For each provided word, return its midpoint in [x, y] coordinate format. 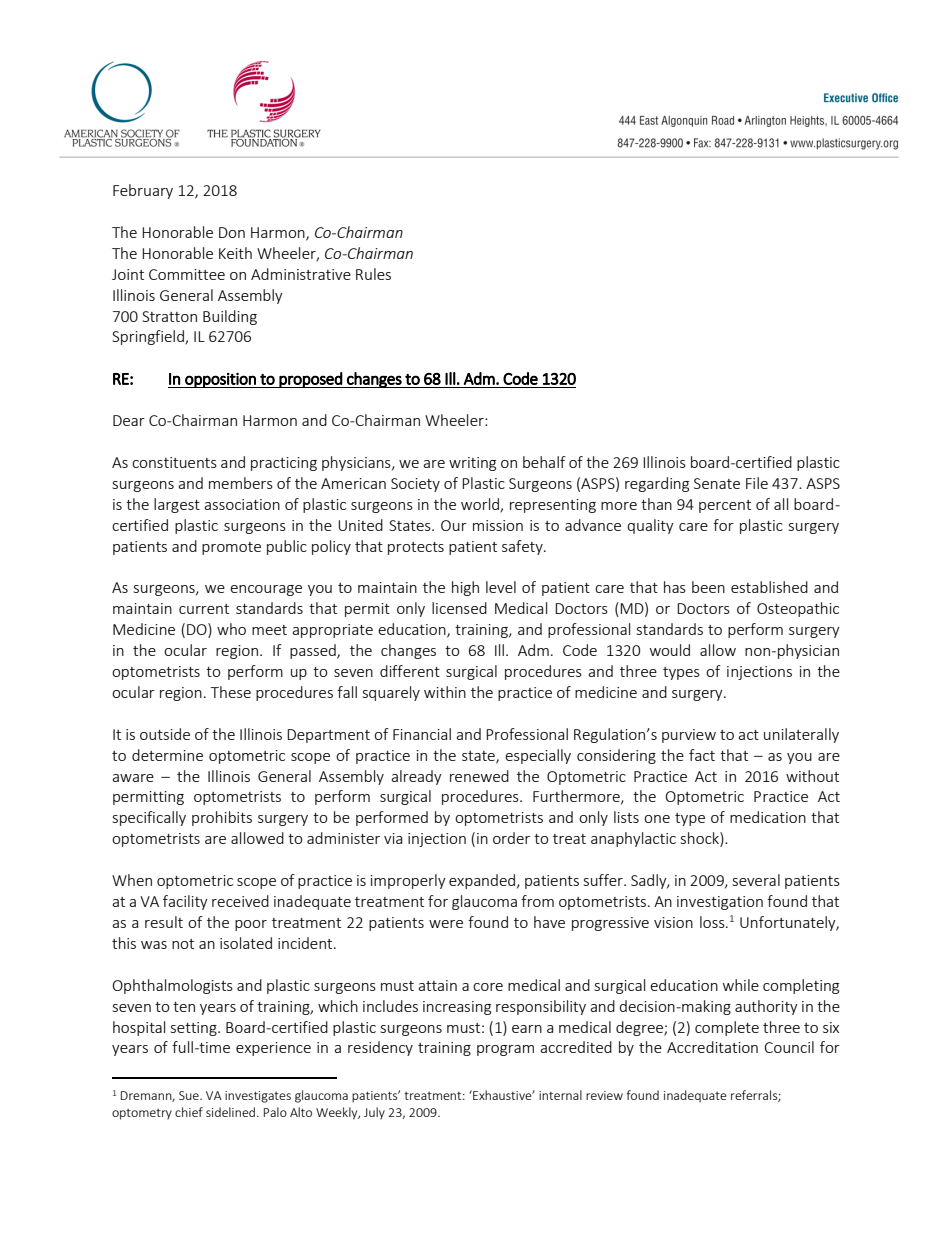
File [757, 483]
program [505, 1050]
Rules [373, 274]
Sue [190, 1095]
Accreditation [712, 1047]
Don [232, 232]
